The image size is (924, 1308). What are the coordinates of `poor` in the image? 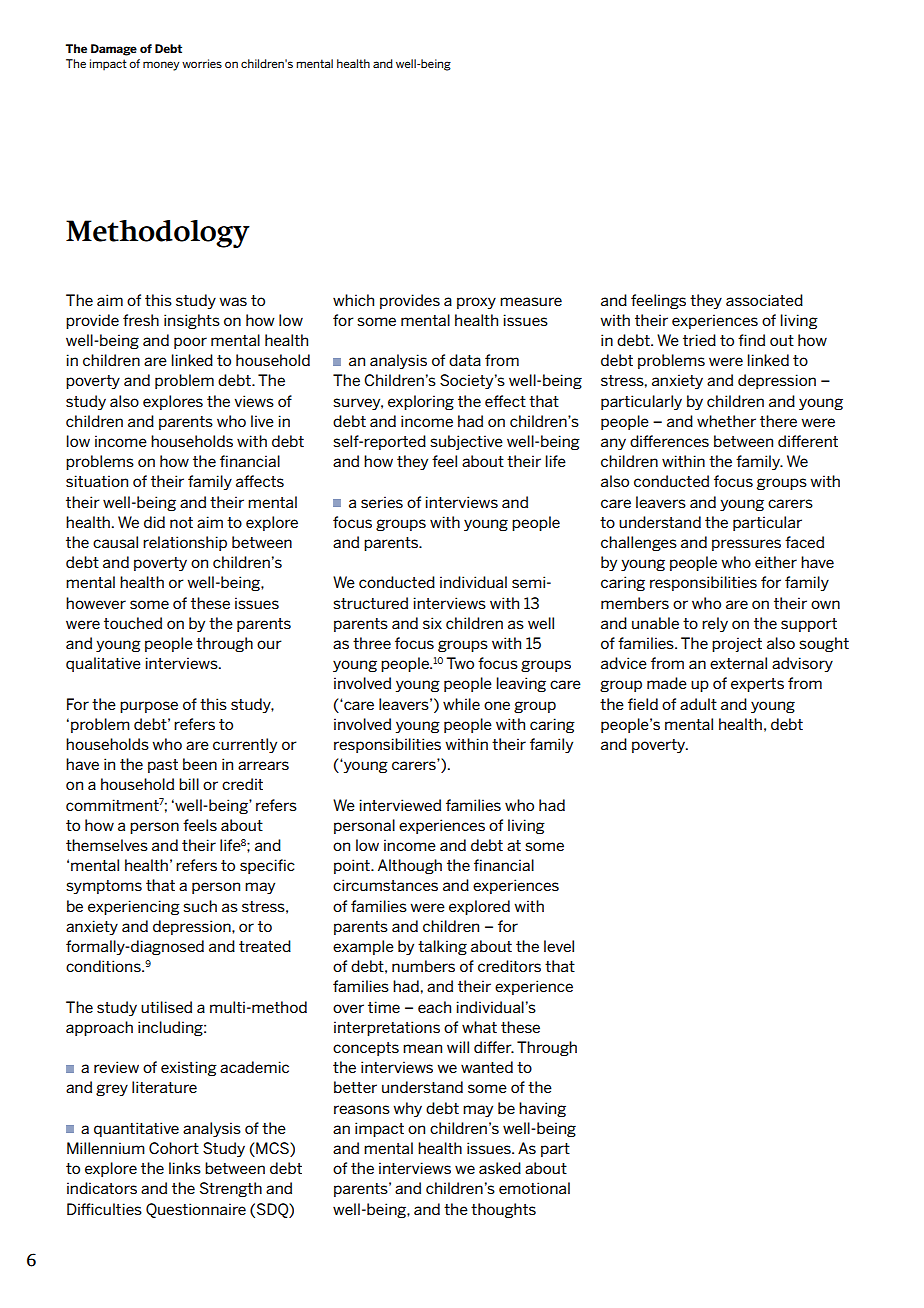 It's located at (190, 343).
